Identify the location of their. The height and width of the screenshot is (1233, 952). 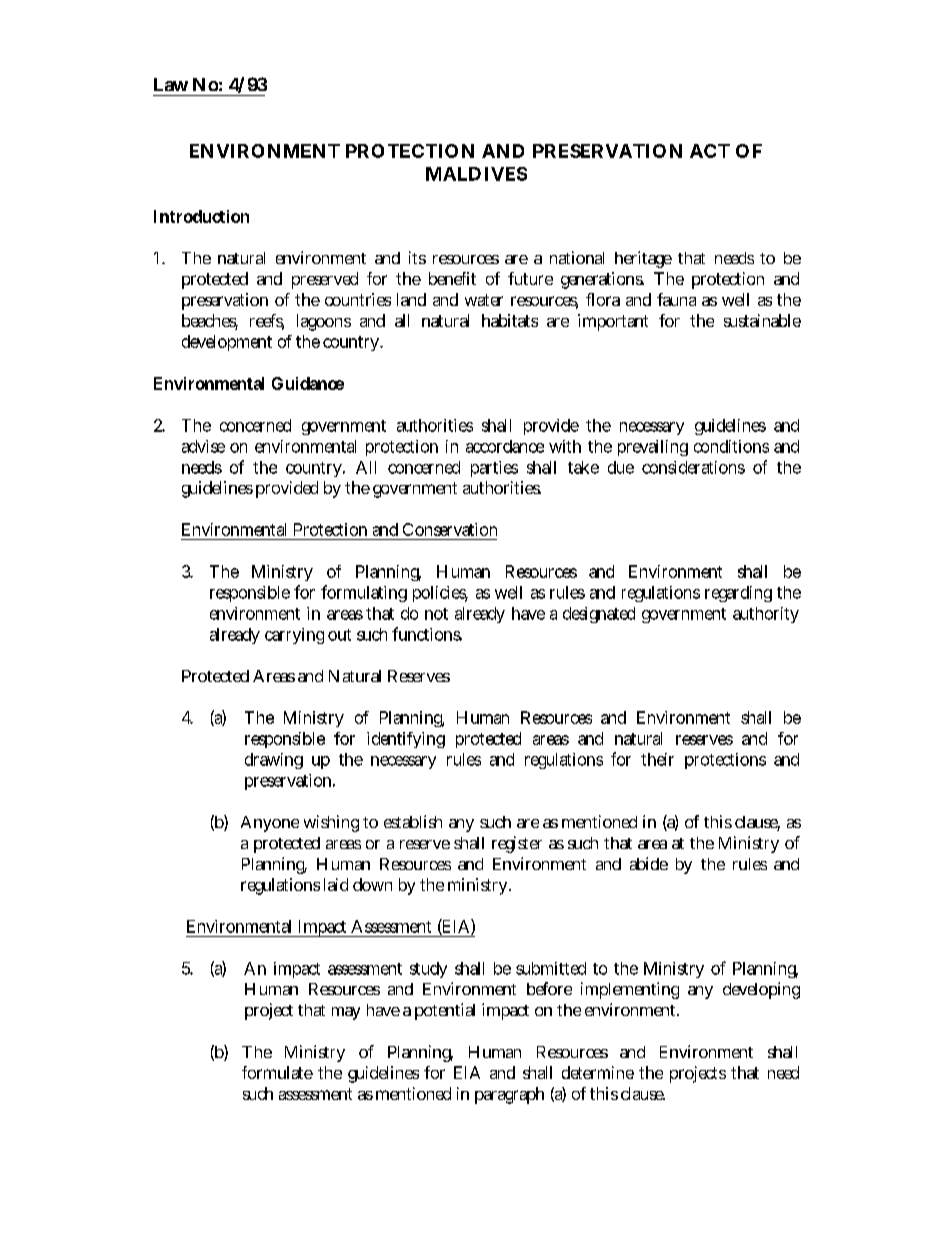
(657, 759).
